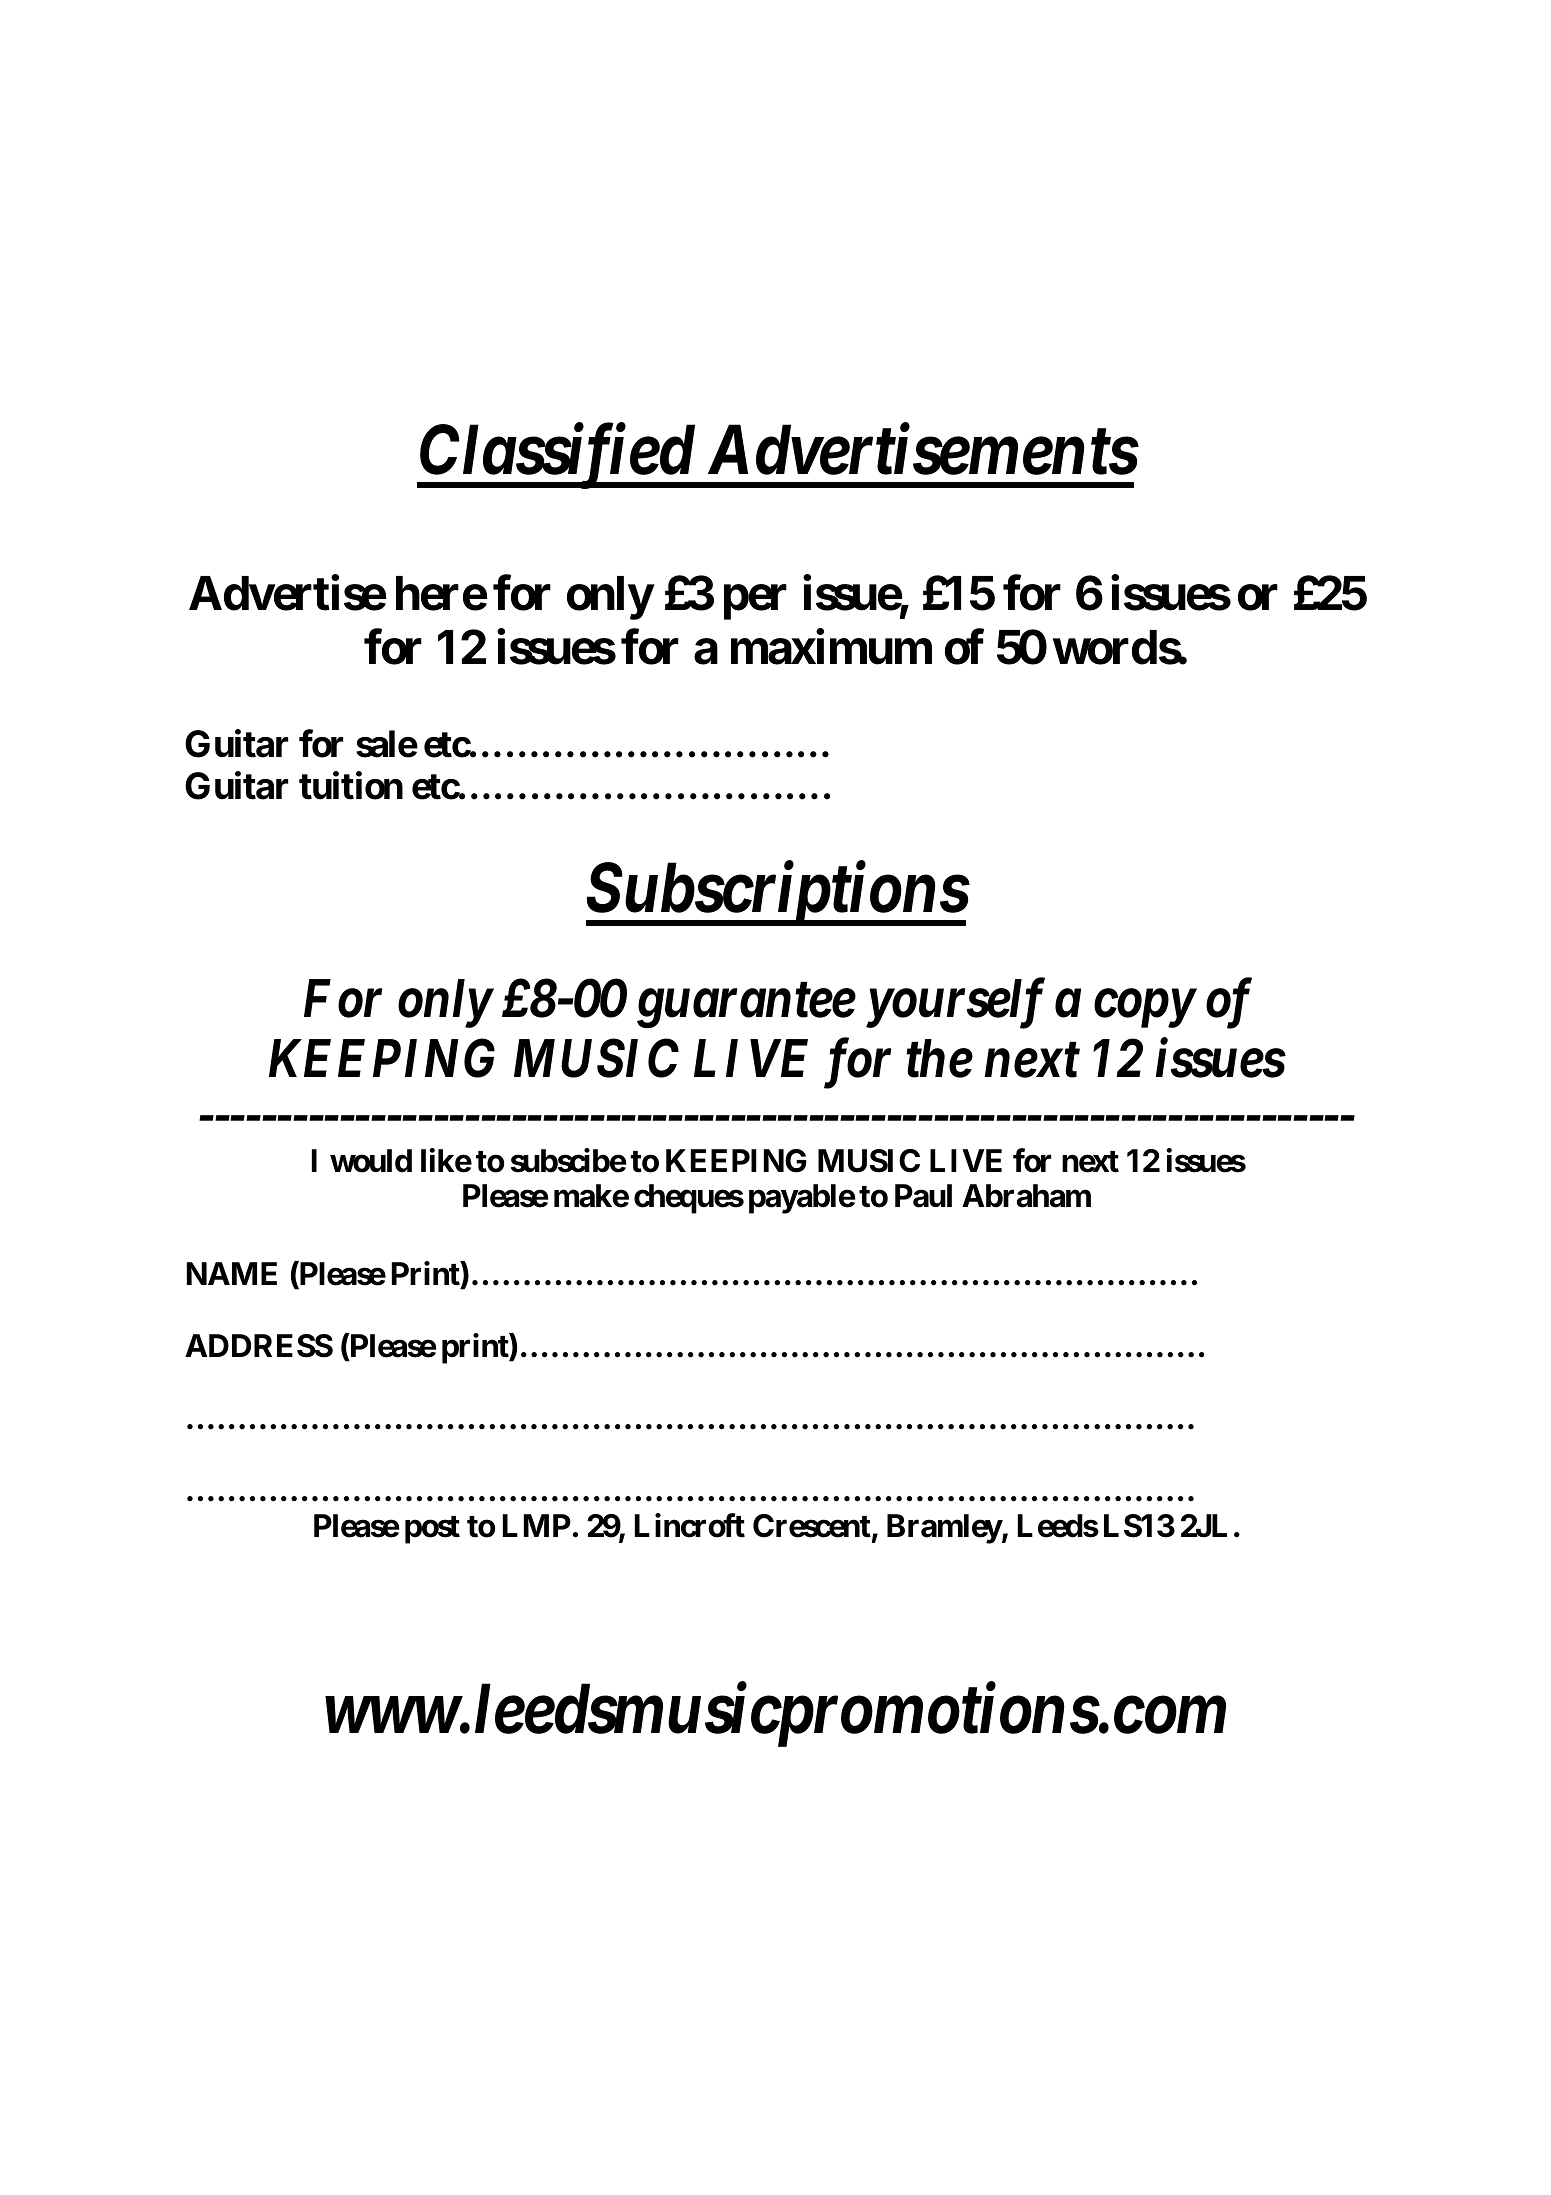 The height and width of the page is (2195, 1551). What do you see at coordinates (923, 1196) in the page?
I see `Paul` at bounding box center [923, 1196].
